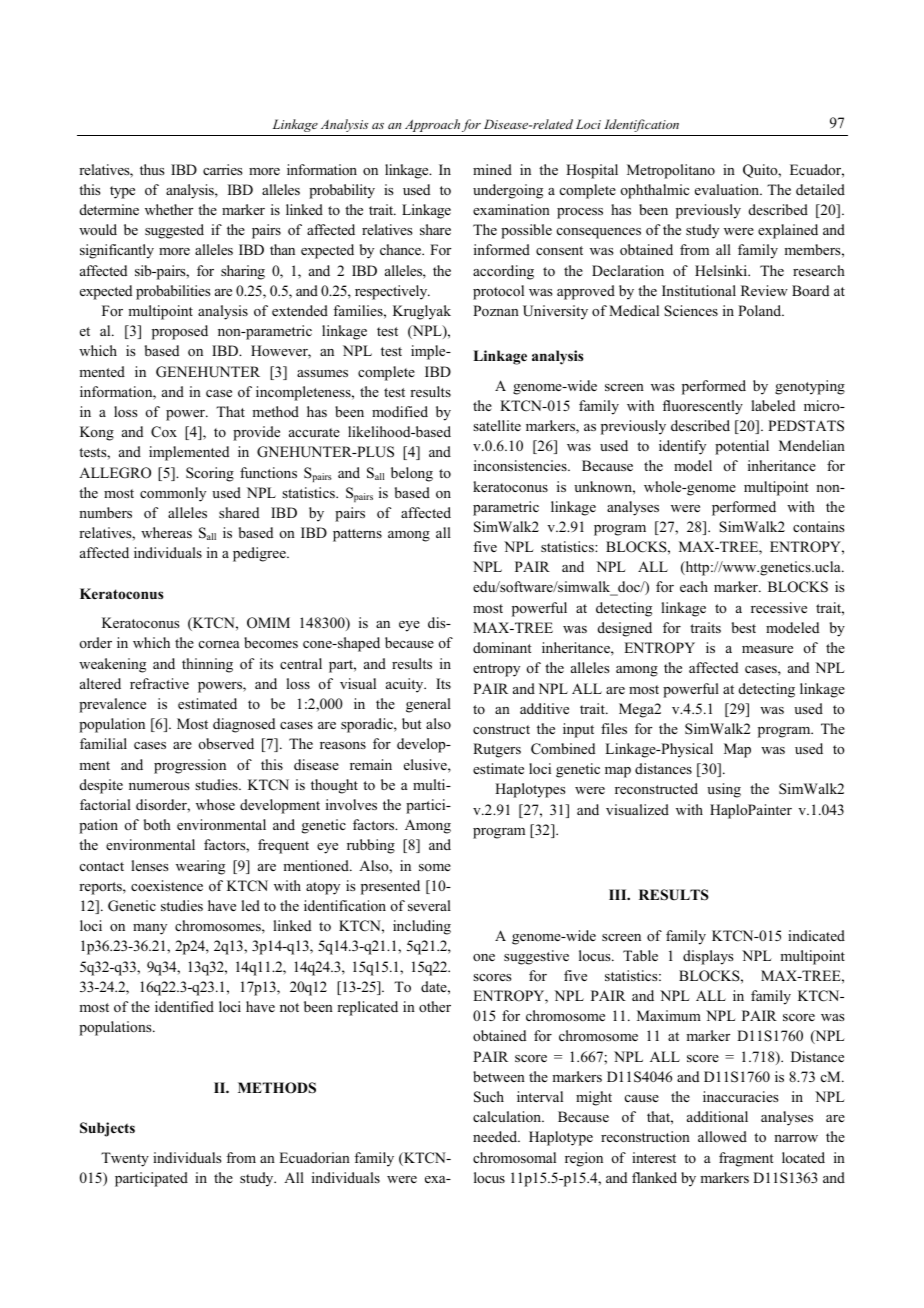 The width and height of the screenshot is (924, 1308). What do you see at coordinates (728, 189) in the screenshot?
I see `evaluation` at bounding box center [728, 189].
